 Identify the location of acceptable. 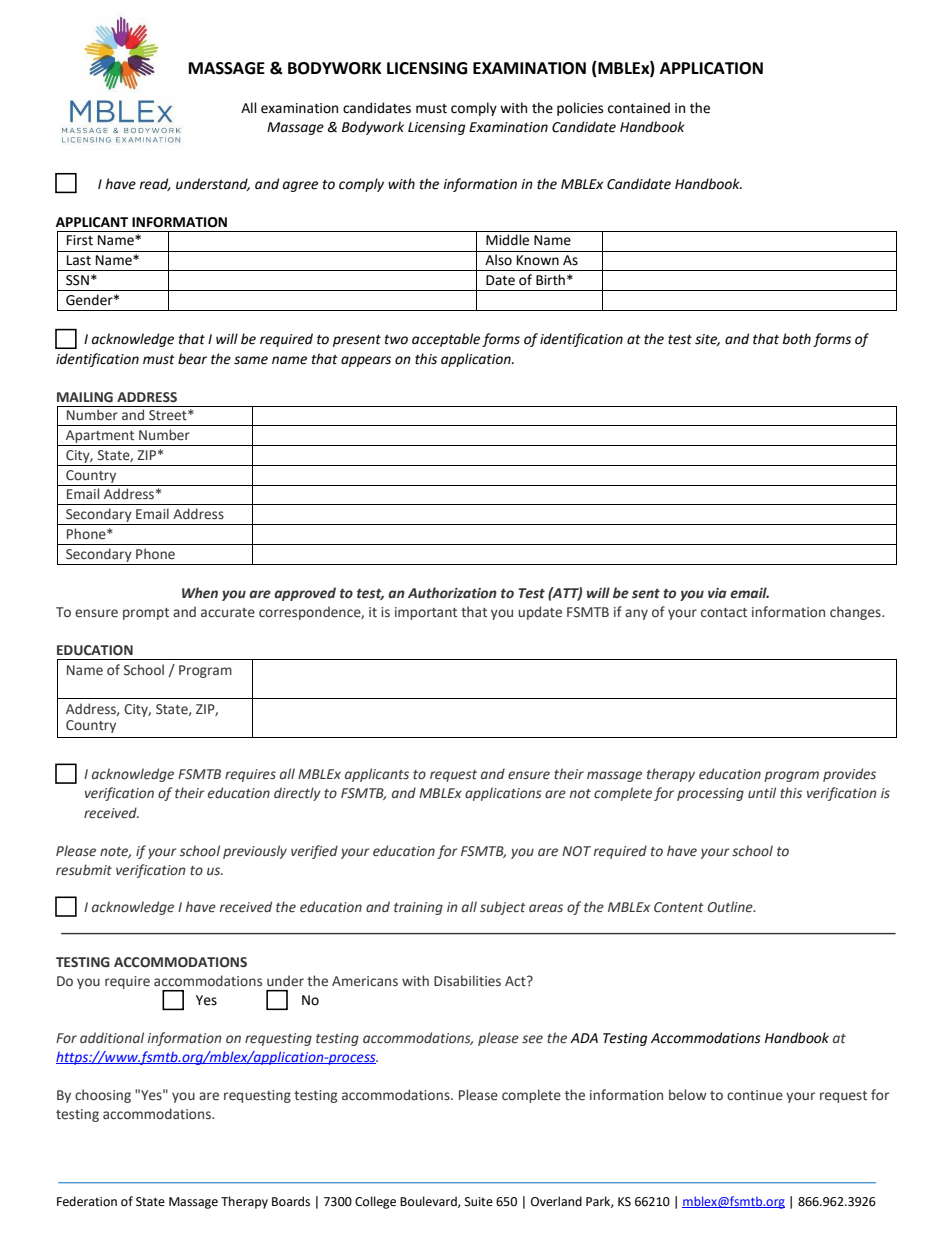
(446, 340).
